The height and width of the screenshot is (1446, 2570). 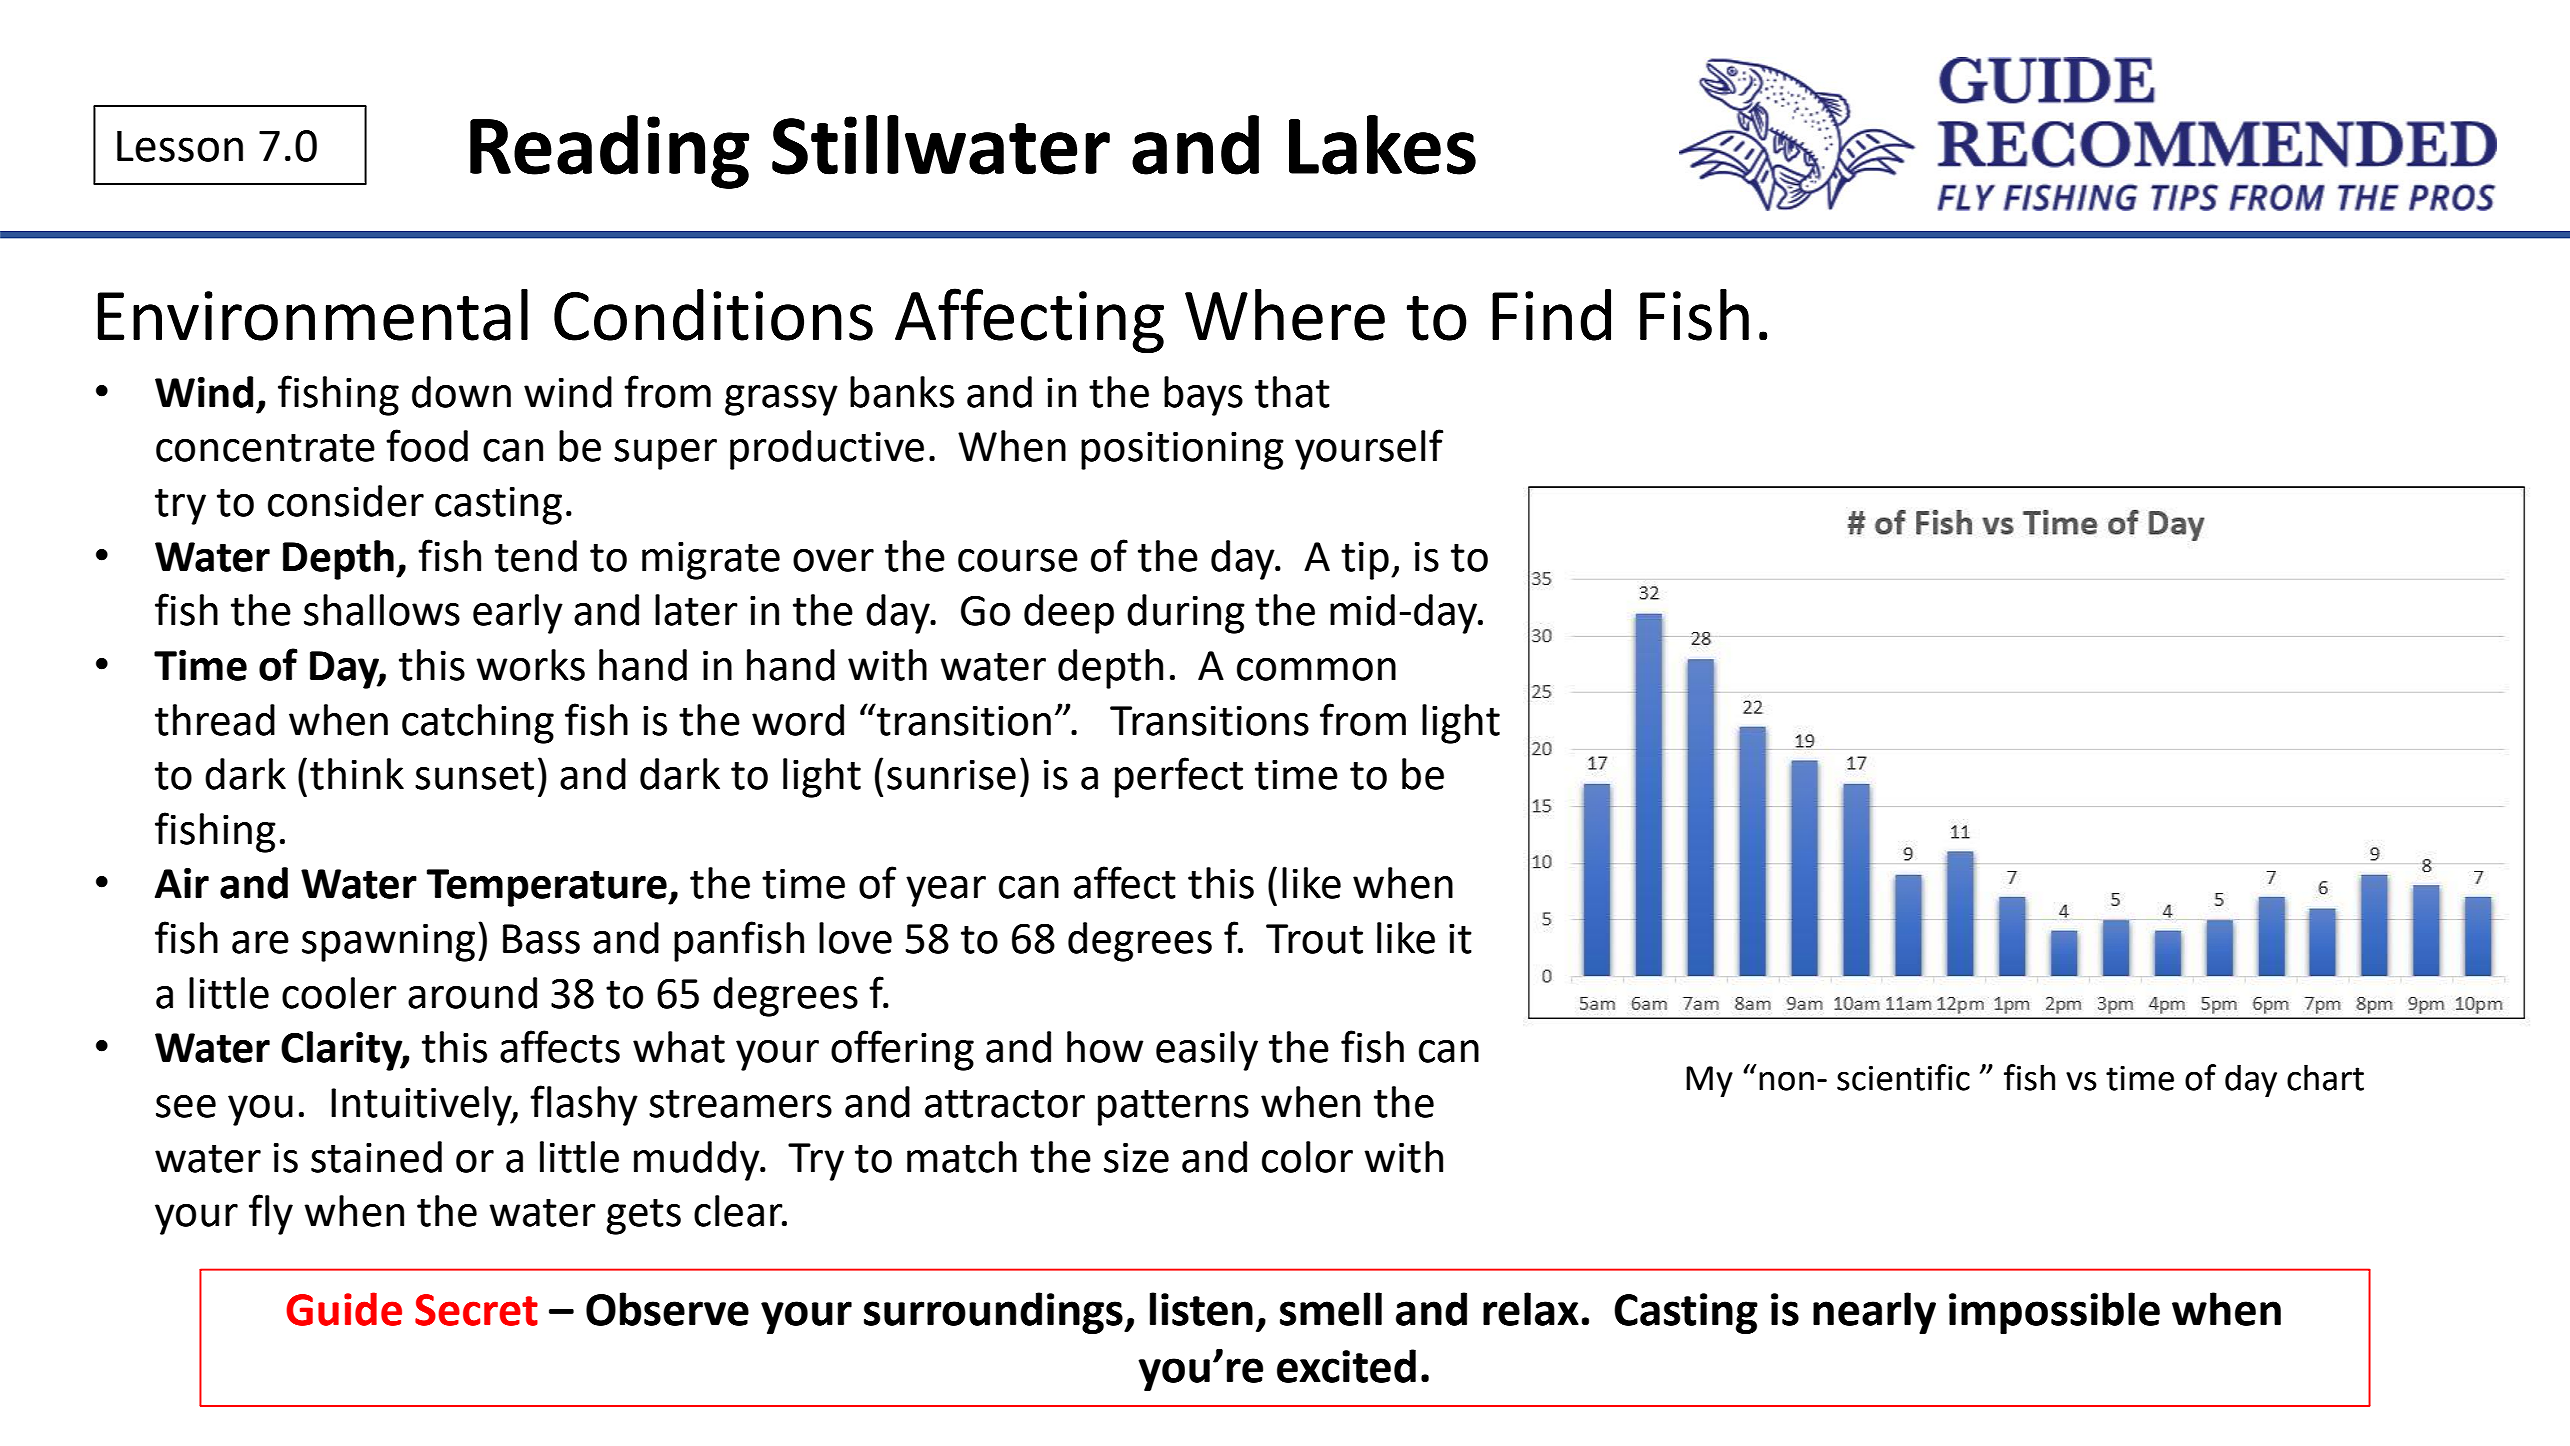 I want to click on Secret, so click(x=476, y=1310).
